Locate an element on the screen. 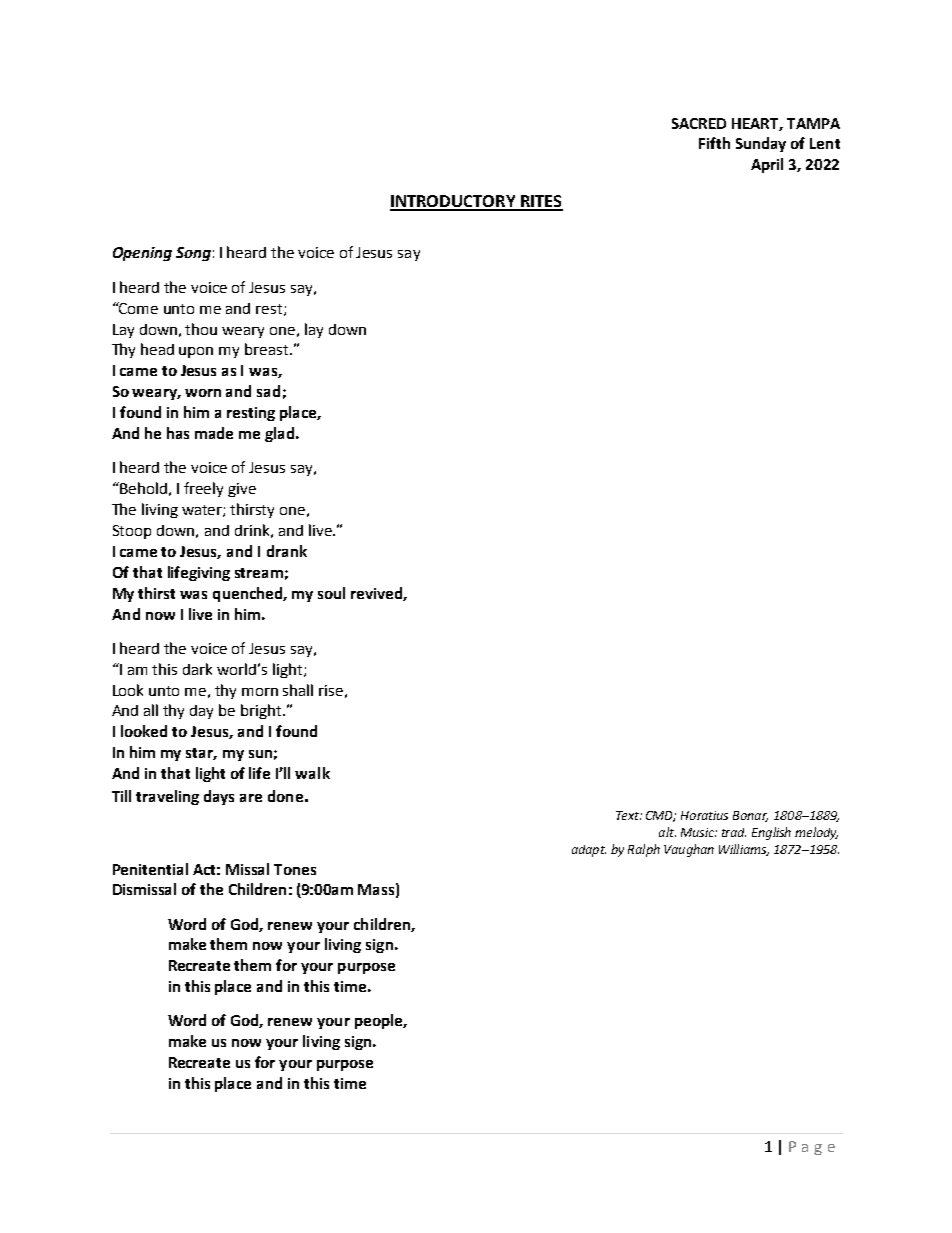  dark is located at coordinates (197, 669).
